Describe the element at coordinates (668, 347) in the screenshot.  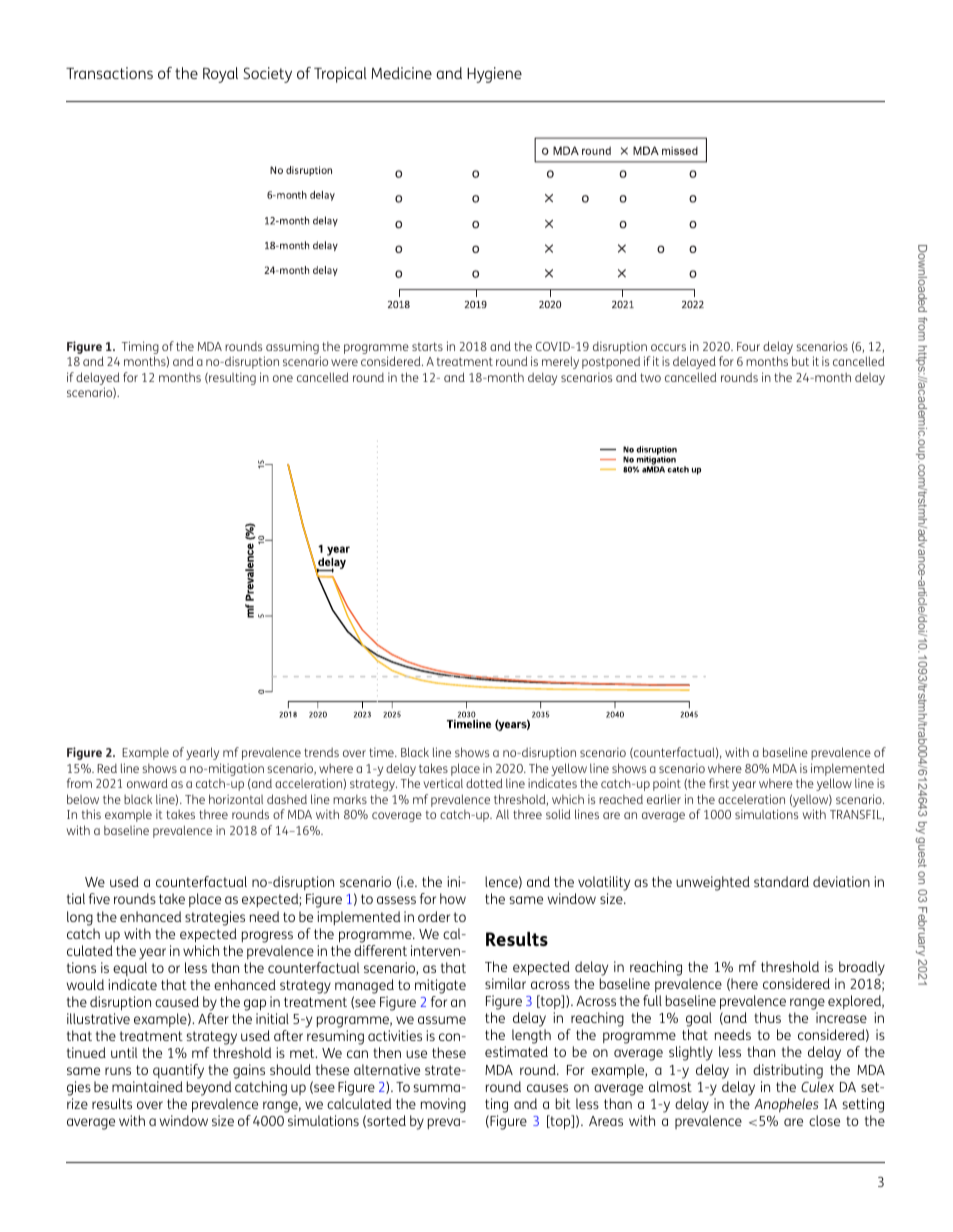
I see `occurs` at that location.
